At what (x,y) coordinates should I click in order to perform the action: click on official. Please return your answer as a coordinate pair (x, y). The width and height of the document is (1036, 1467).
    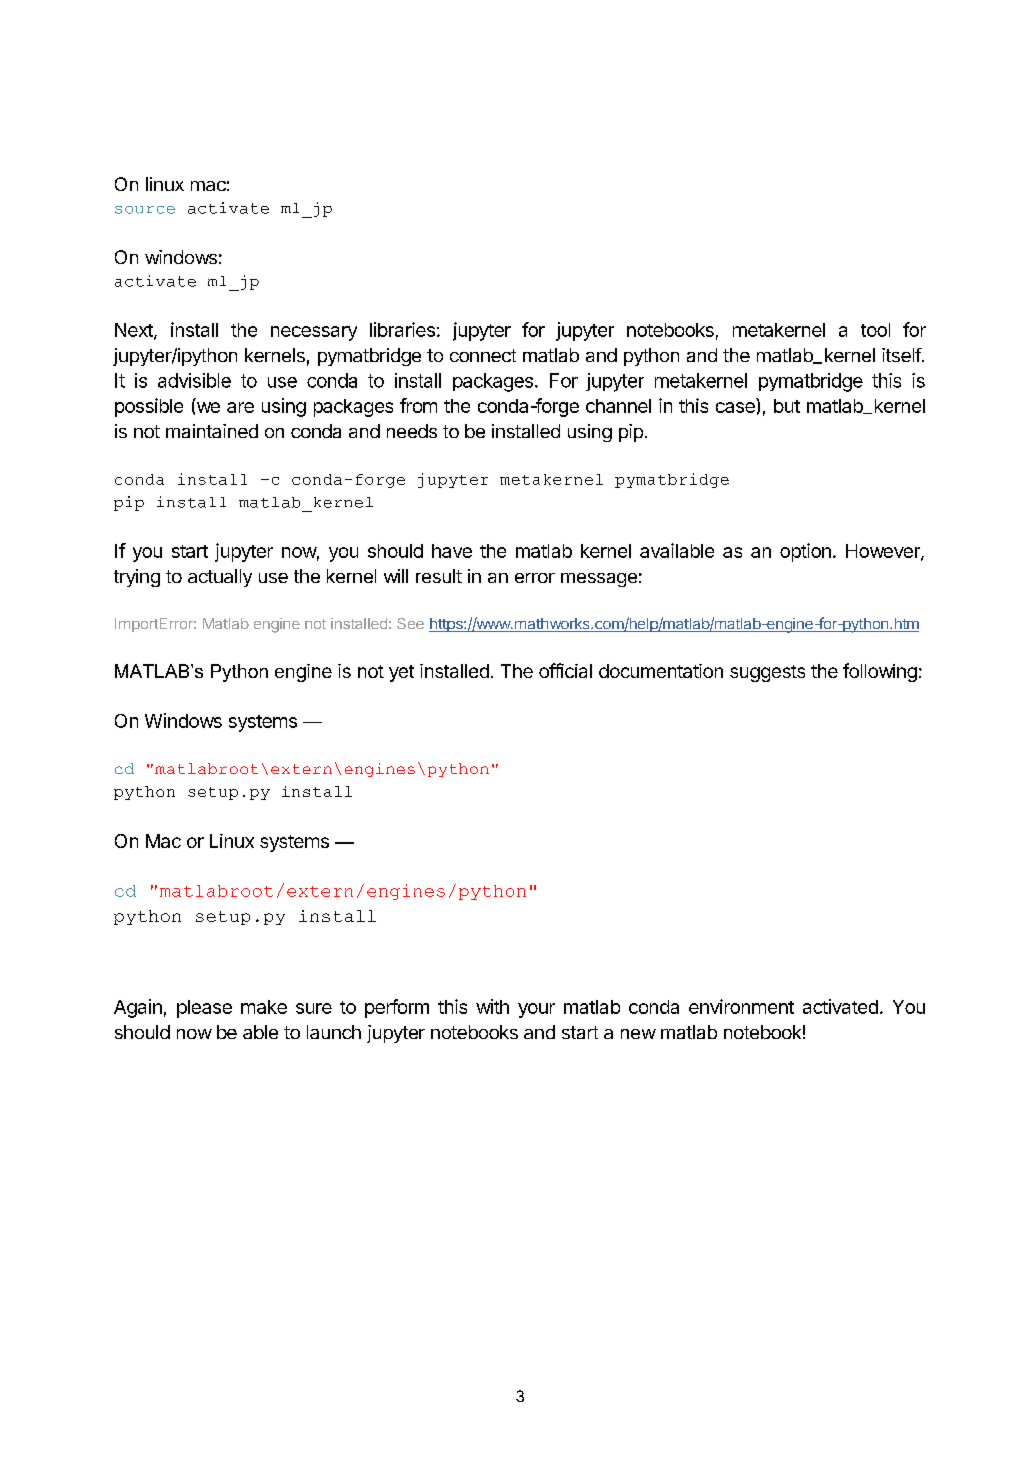
    Looking at the image, I should click on (565, 670).
